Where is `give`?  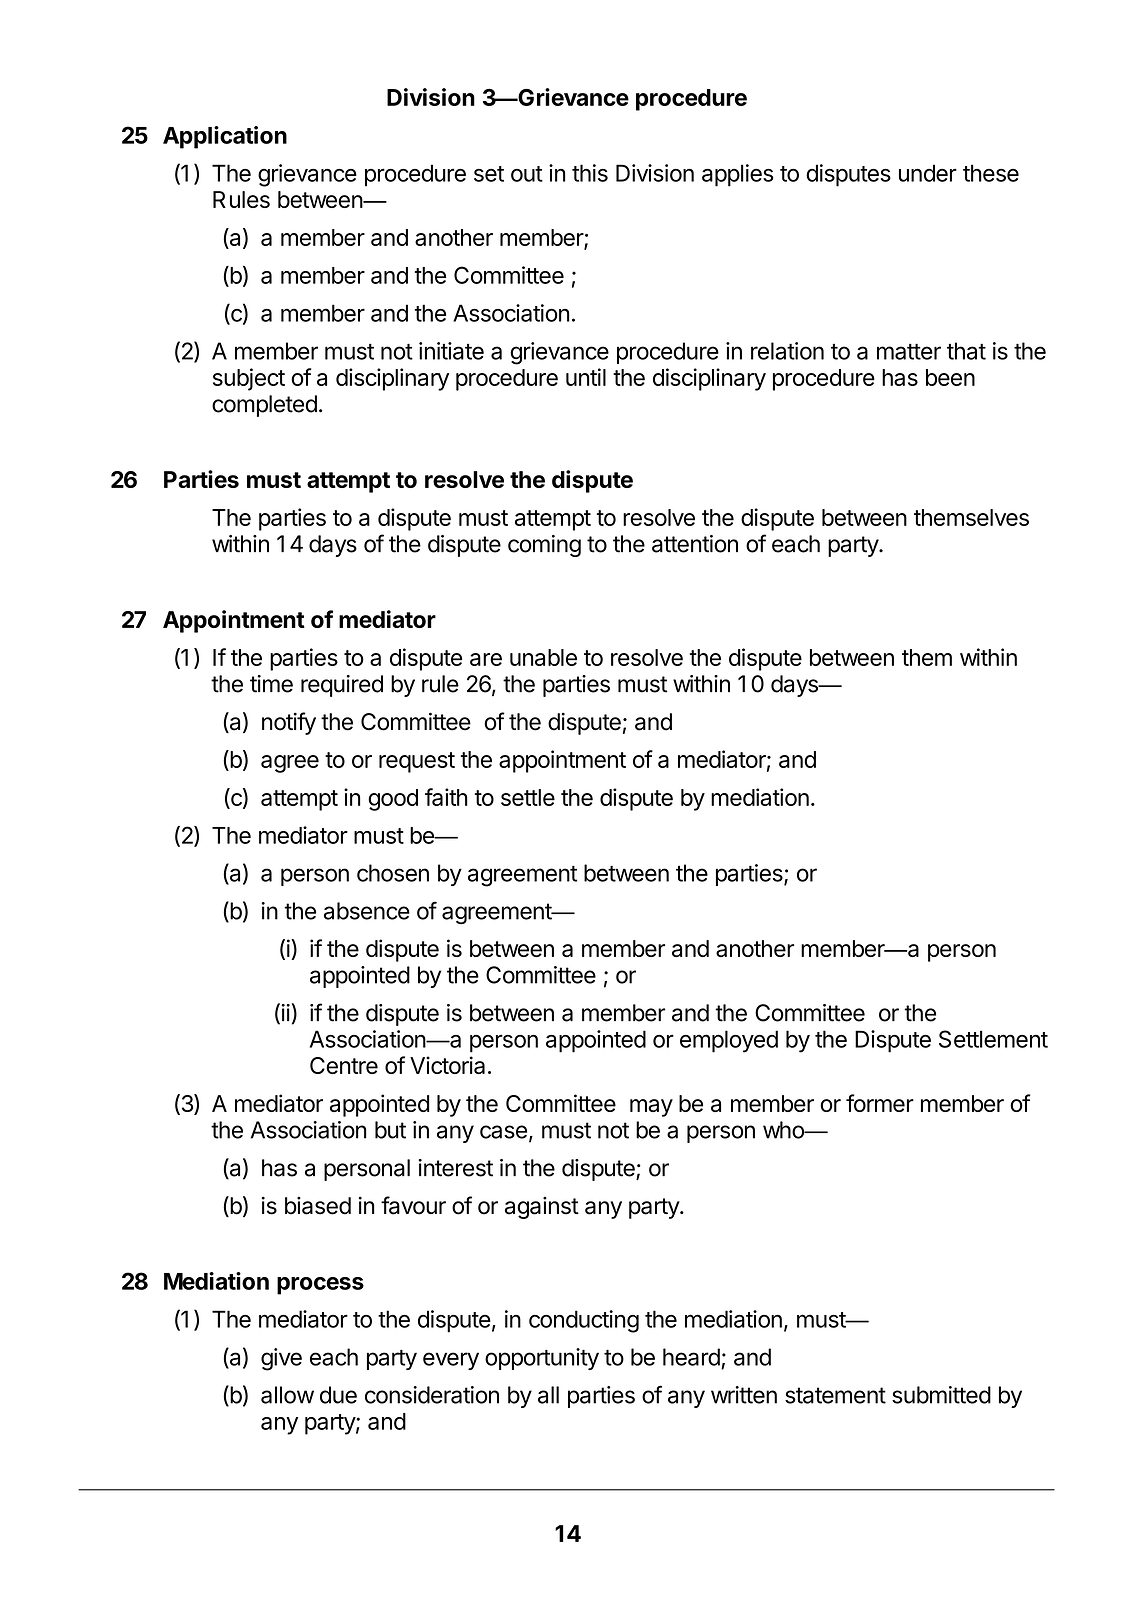 give is located at coordinates (281, 1359).
